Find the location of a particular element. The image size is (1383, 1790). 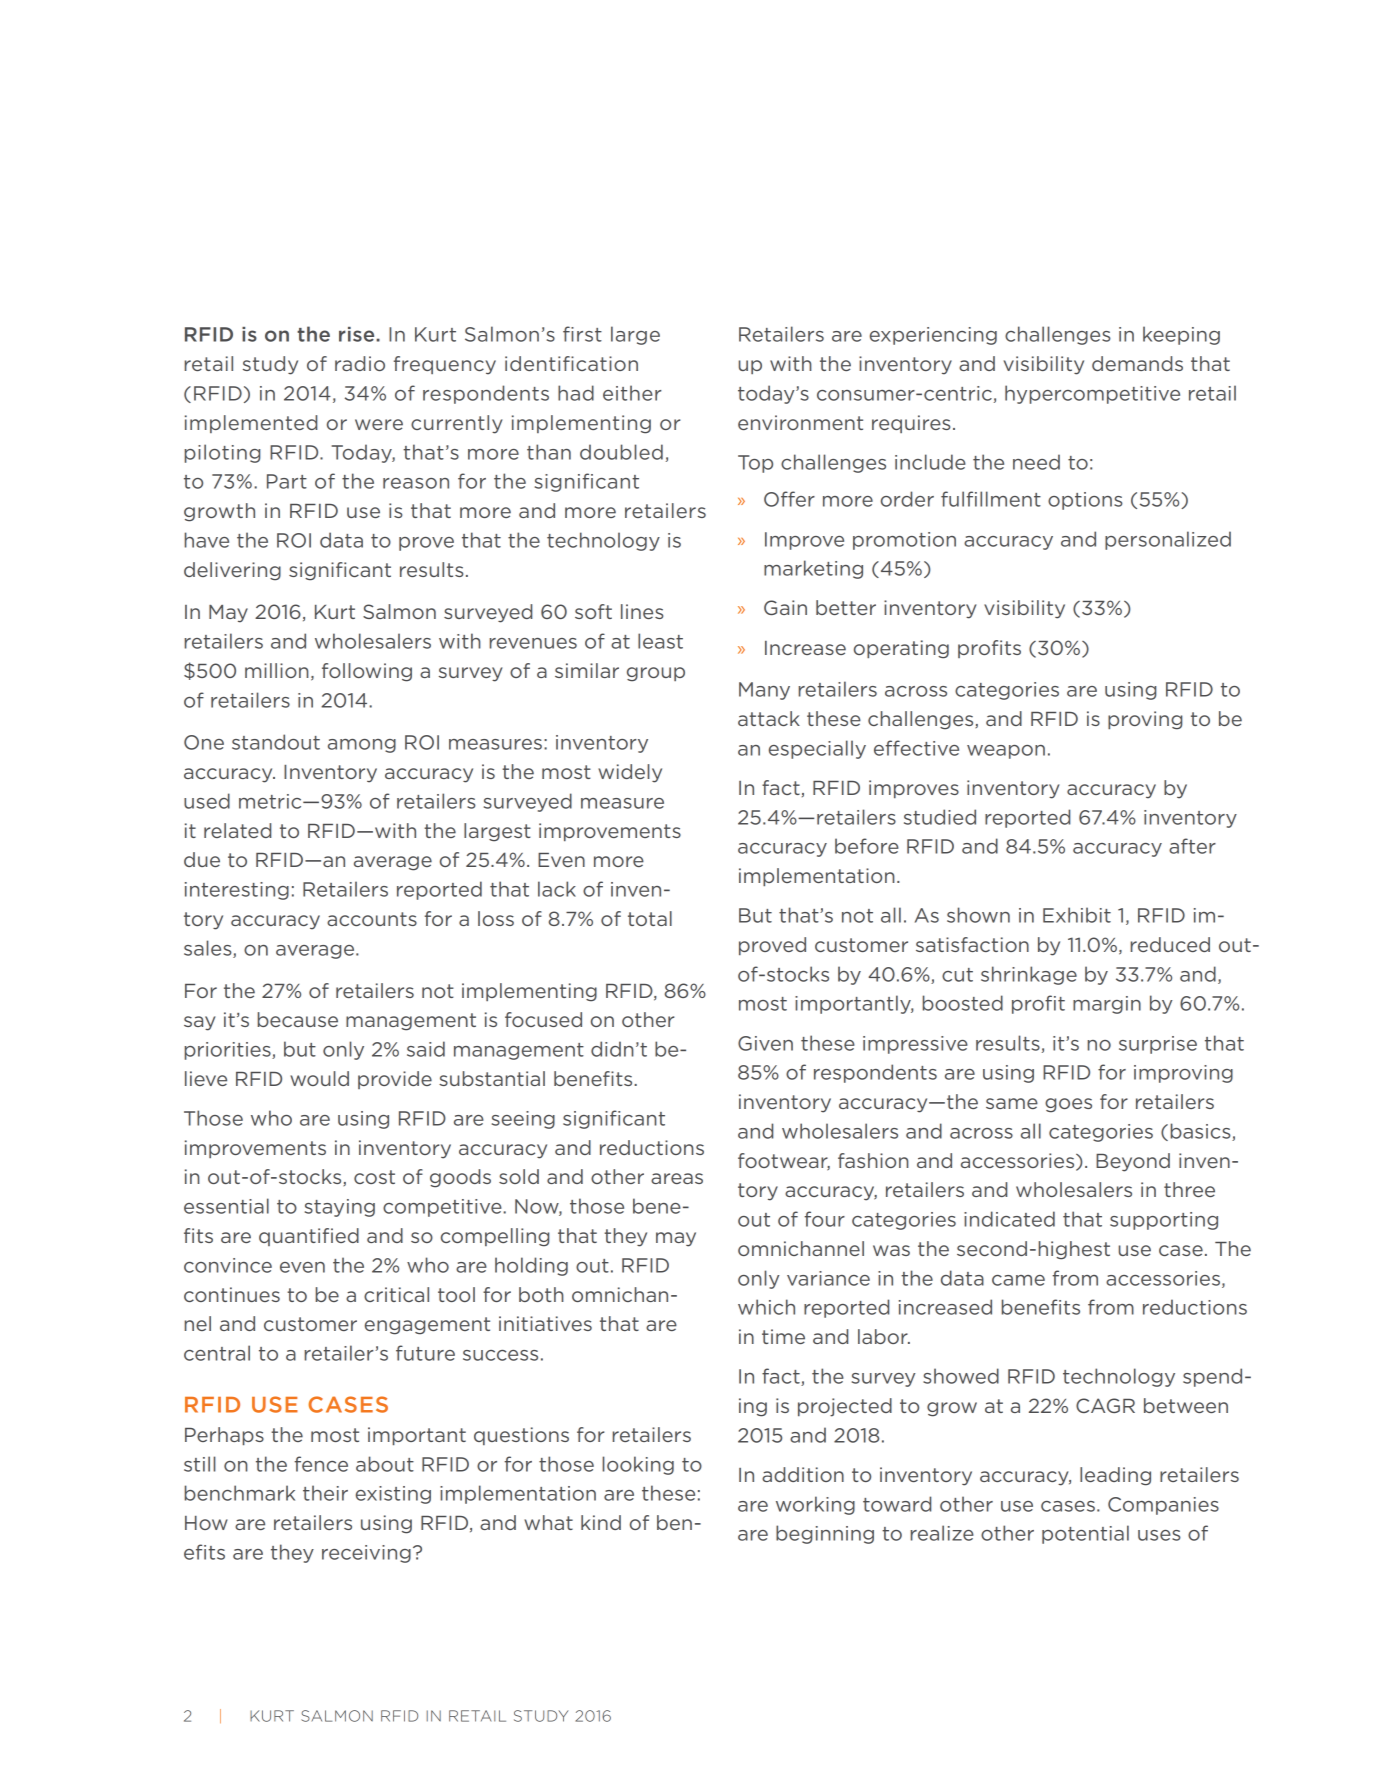

demands is located at coordinates (1137, 363).
